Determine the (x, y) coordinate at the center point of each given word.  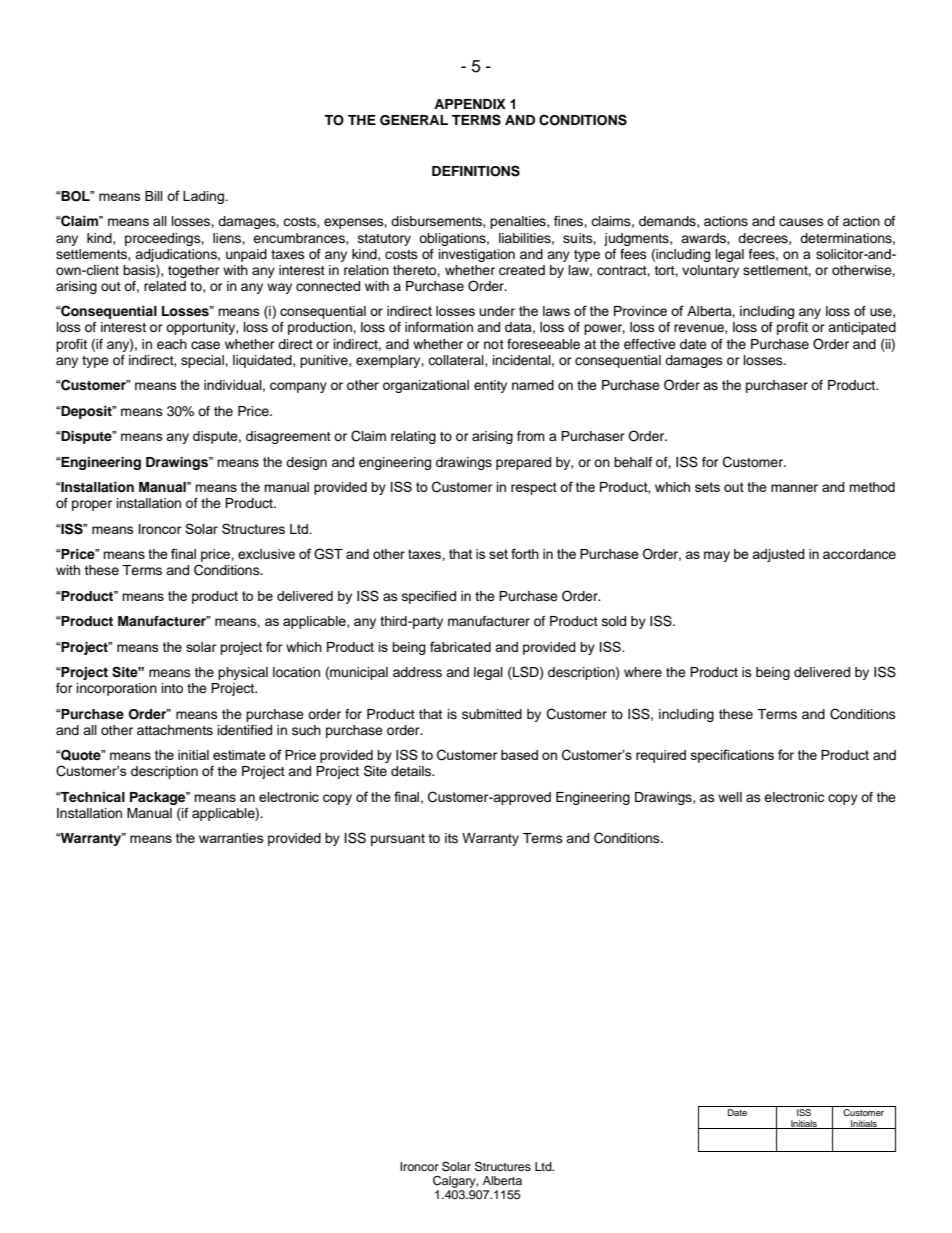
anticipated (862, 328)
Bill (154, 196)
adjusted (778, 555)
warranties (231, 838)
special (203, 361)
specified (429, 597)
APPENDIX (470, 104)
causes (801, 222)
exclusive (266, 554)
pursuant (398, 840)
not (494, 344)
